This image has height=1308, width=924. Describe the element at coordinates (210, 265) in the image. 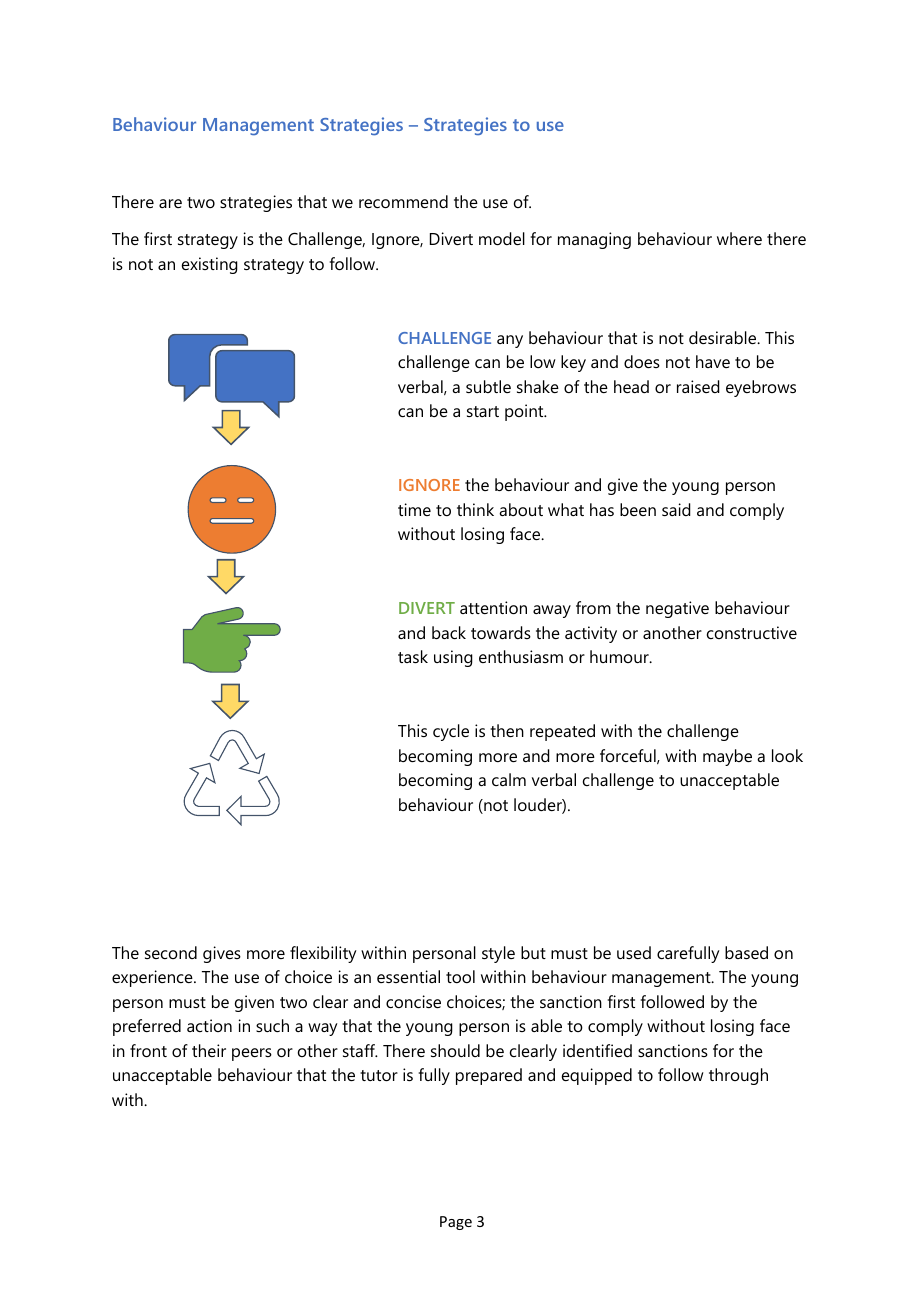

I see `existing` at that location.
